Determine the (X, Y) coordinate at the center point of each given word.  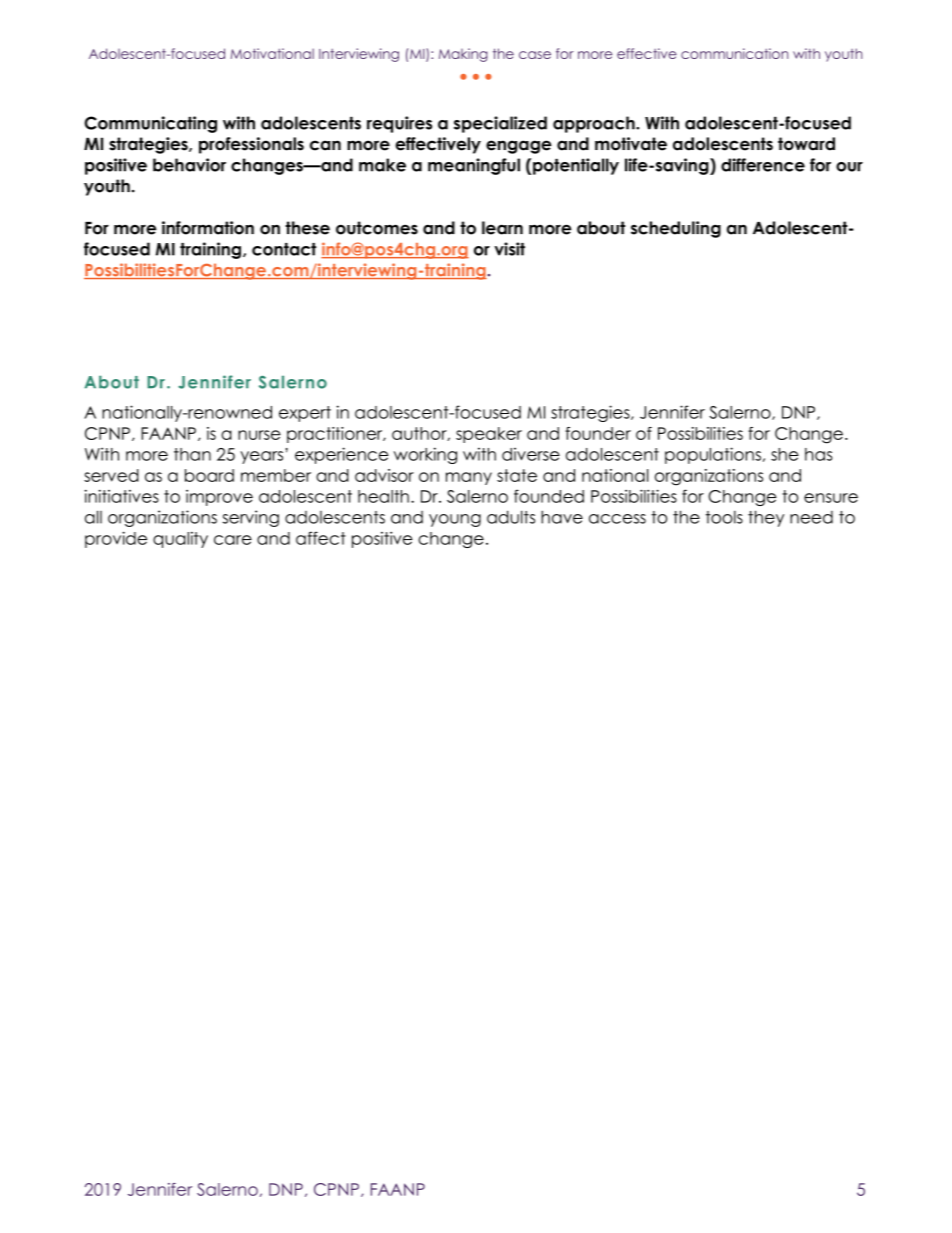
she (785, 454)
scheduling (676, 229)
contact (284, 249)
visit (509, 249)
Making (463, 55)
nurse (259, 435)
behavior (189, 165)
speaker (489, 435)
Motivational (272, 53)
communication (734, 53)
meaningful (474, 166)
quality (180, 540)
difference (763, 165)
